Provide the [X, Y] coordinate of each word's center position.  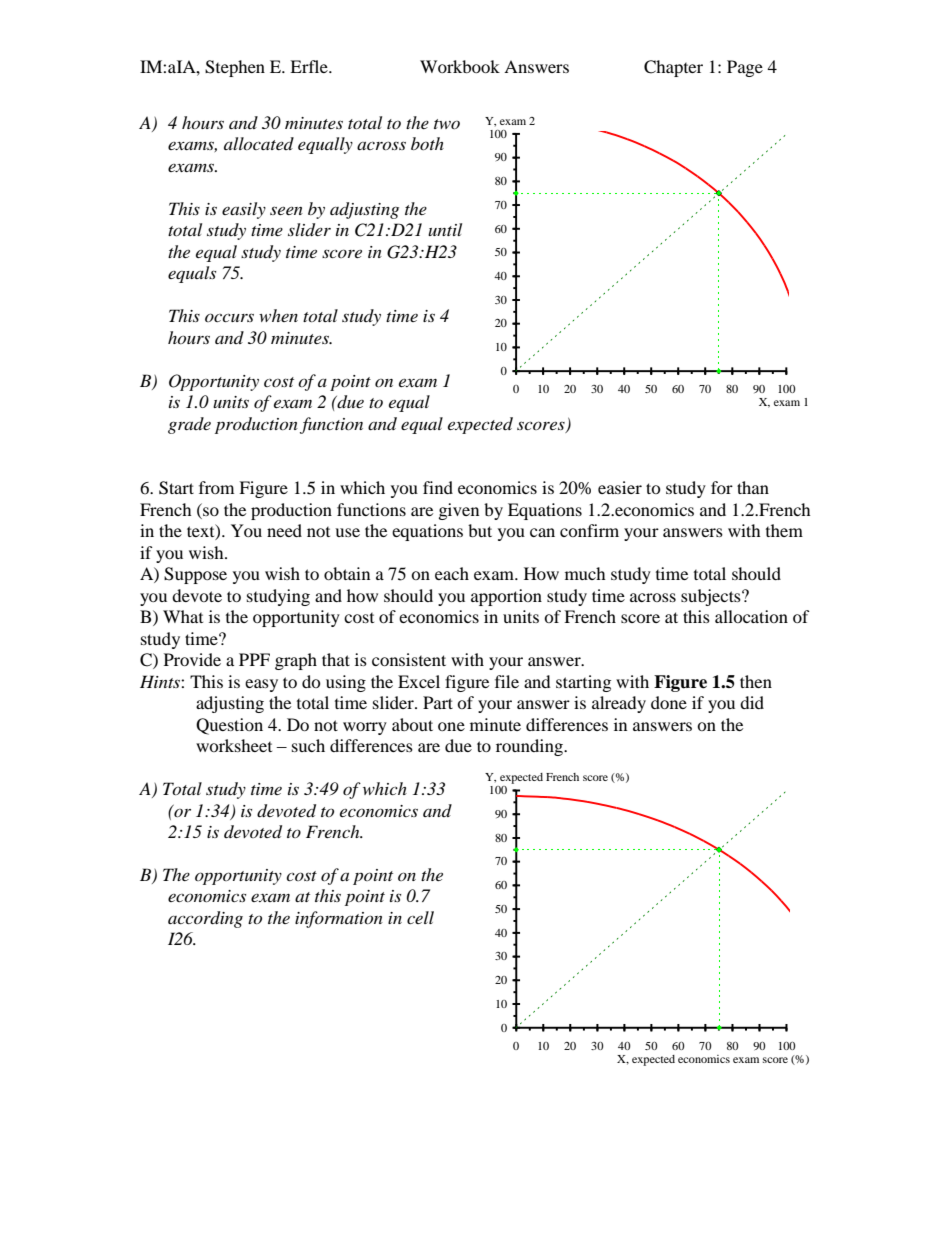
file [507, 681]
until [445, 229]
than [753, 487]
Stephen [235, 68]
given [459, 511]
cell [420, 917]
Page [745, 68]
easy [261, 685]
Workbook [460, 66]
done [669, 702]
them [784, 530]
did [752, 702]
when [278, 315]
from [216, 487]
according [205, 919]
